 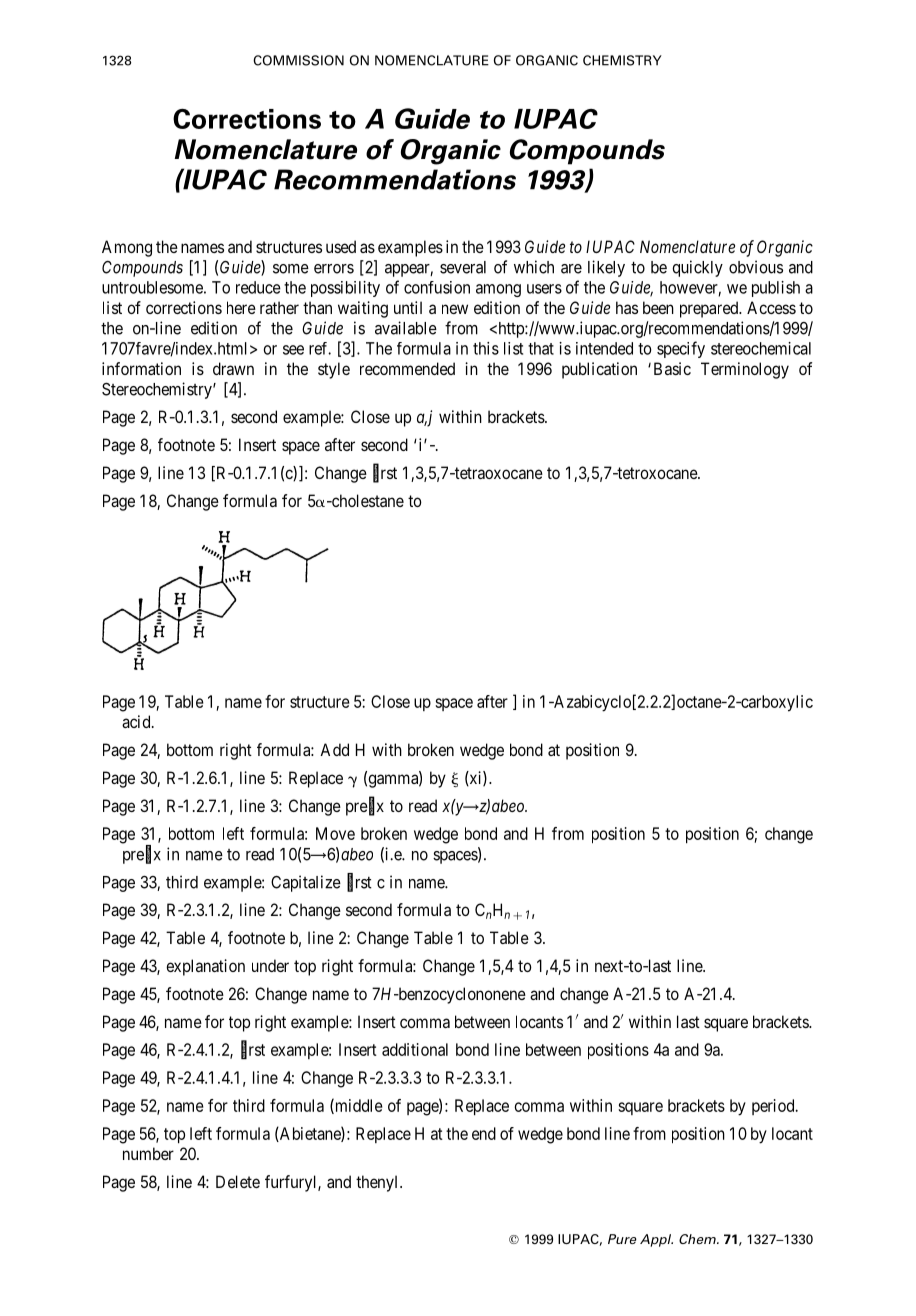 What do you see at coordinates (233, 368) in the page?
I see `drawn` at bounding box center [233, 368].
